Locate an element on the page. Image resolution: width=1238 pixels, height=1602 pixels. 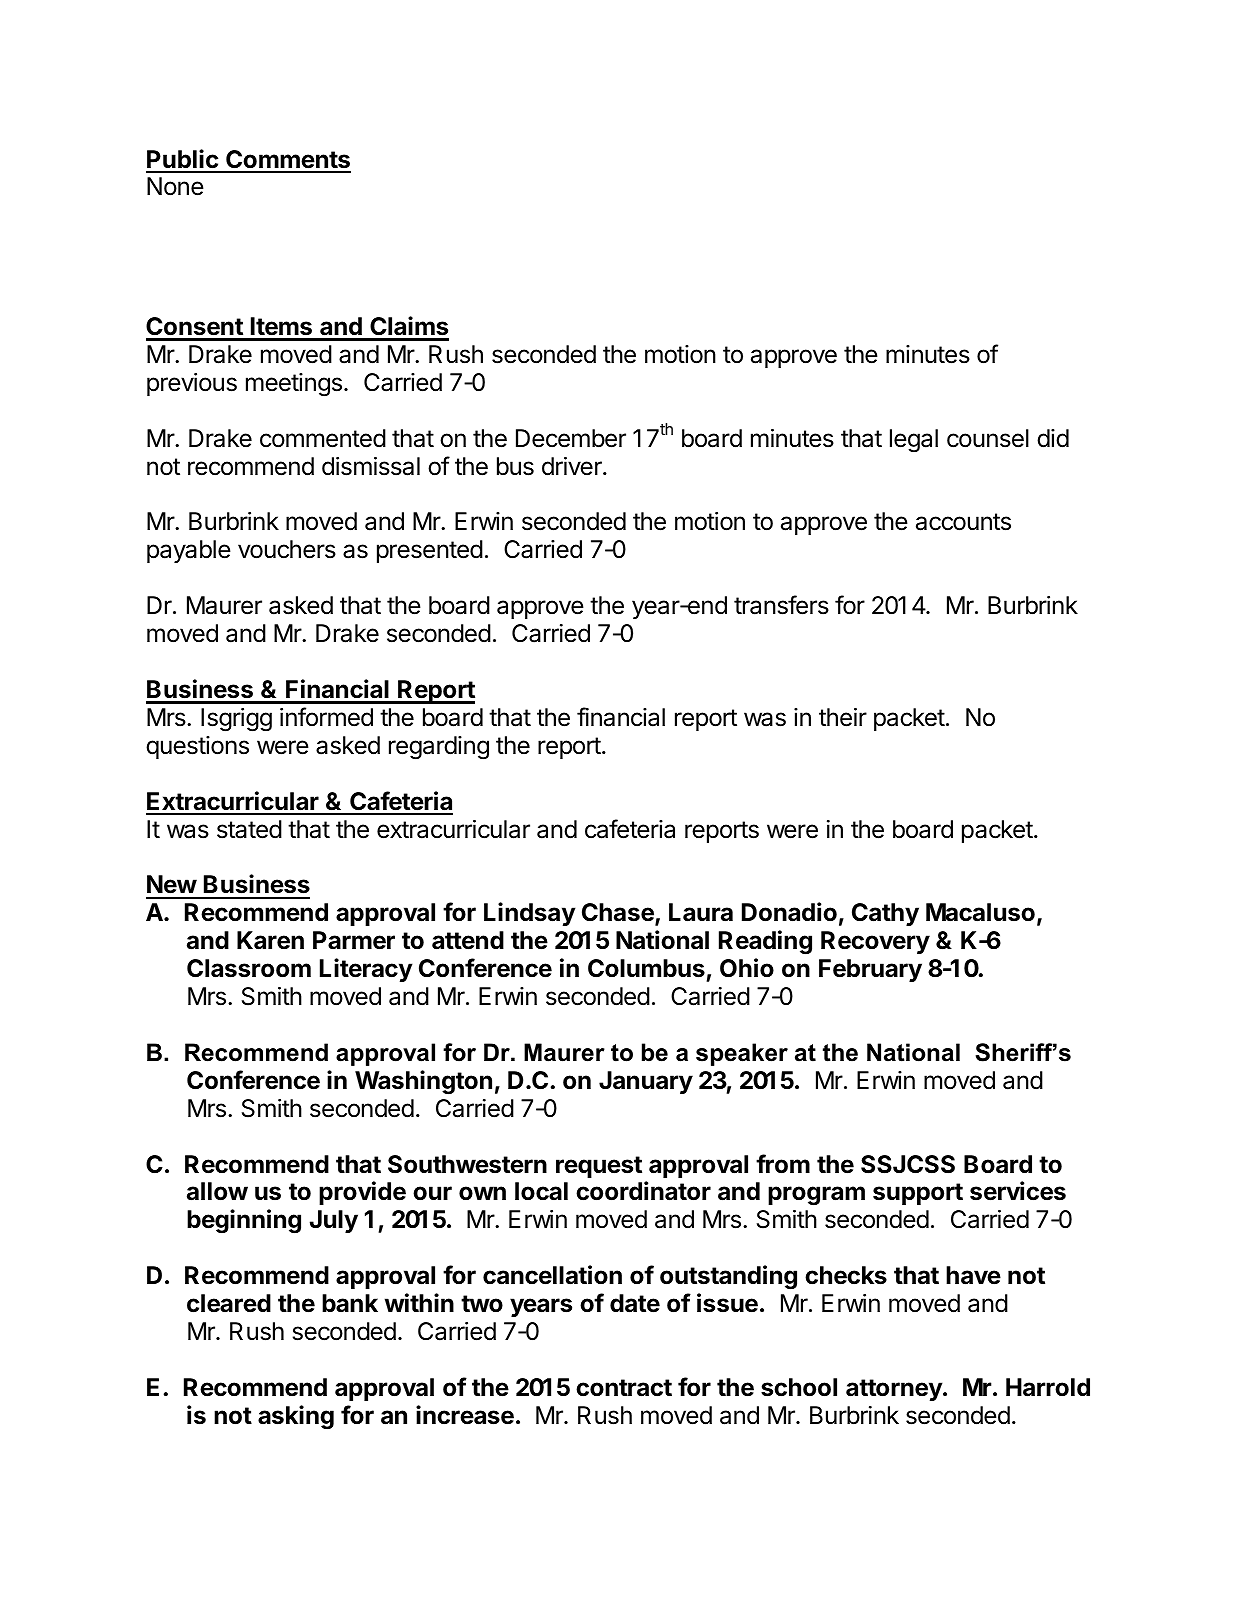
attorney is located at coordinates (895, 1390).
